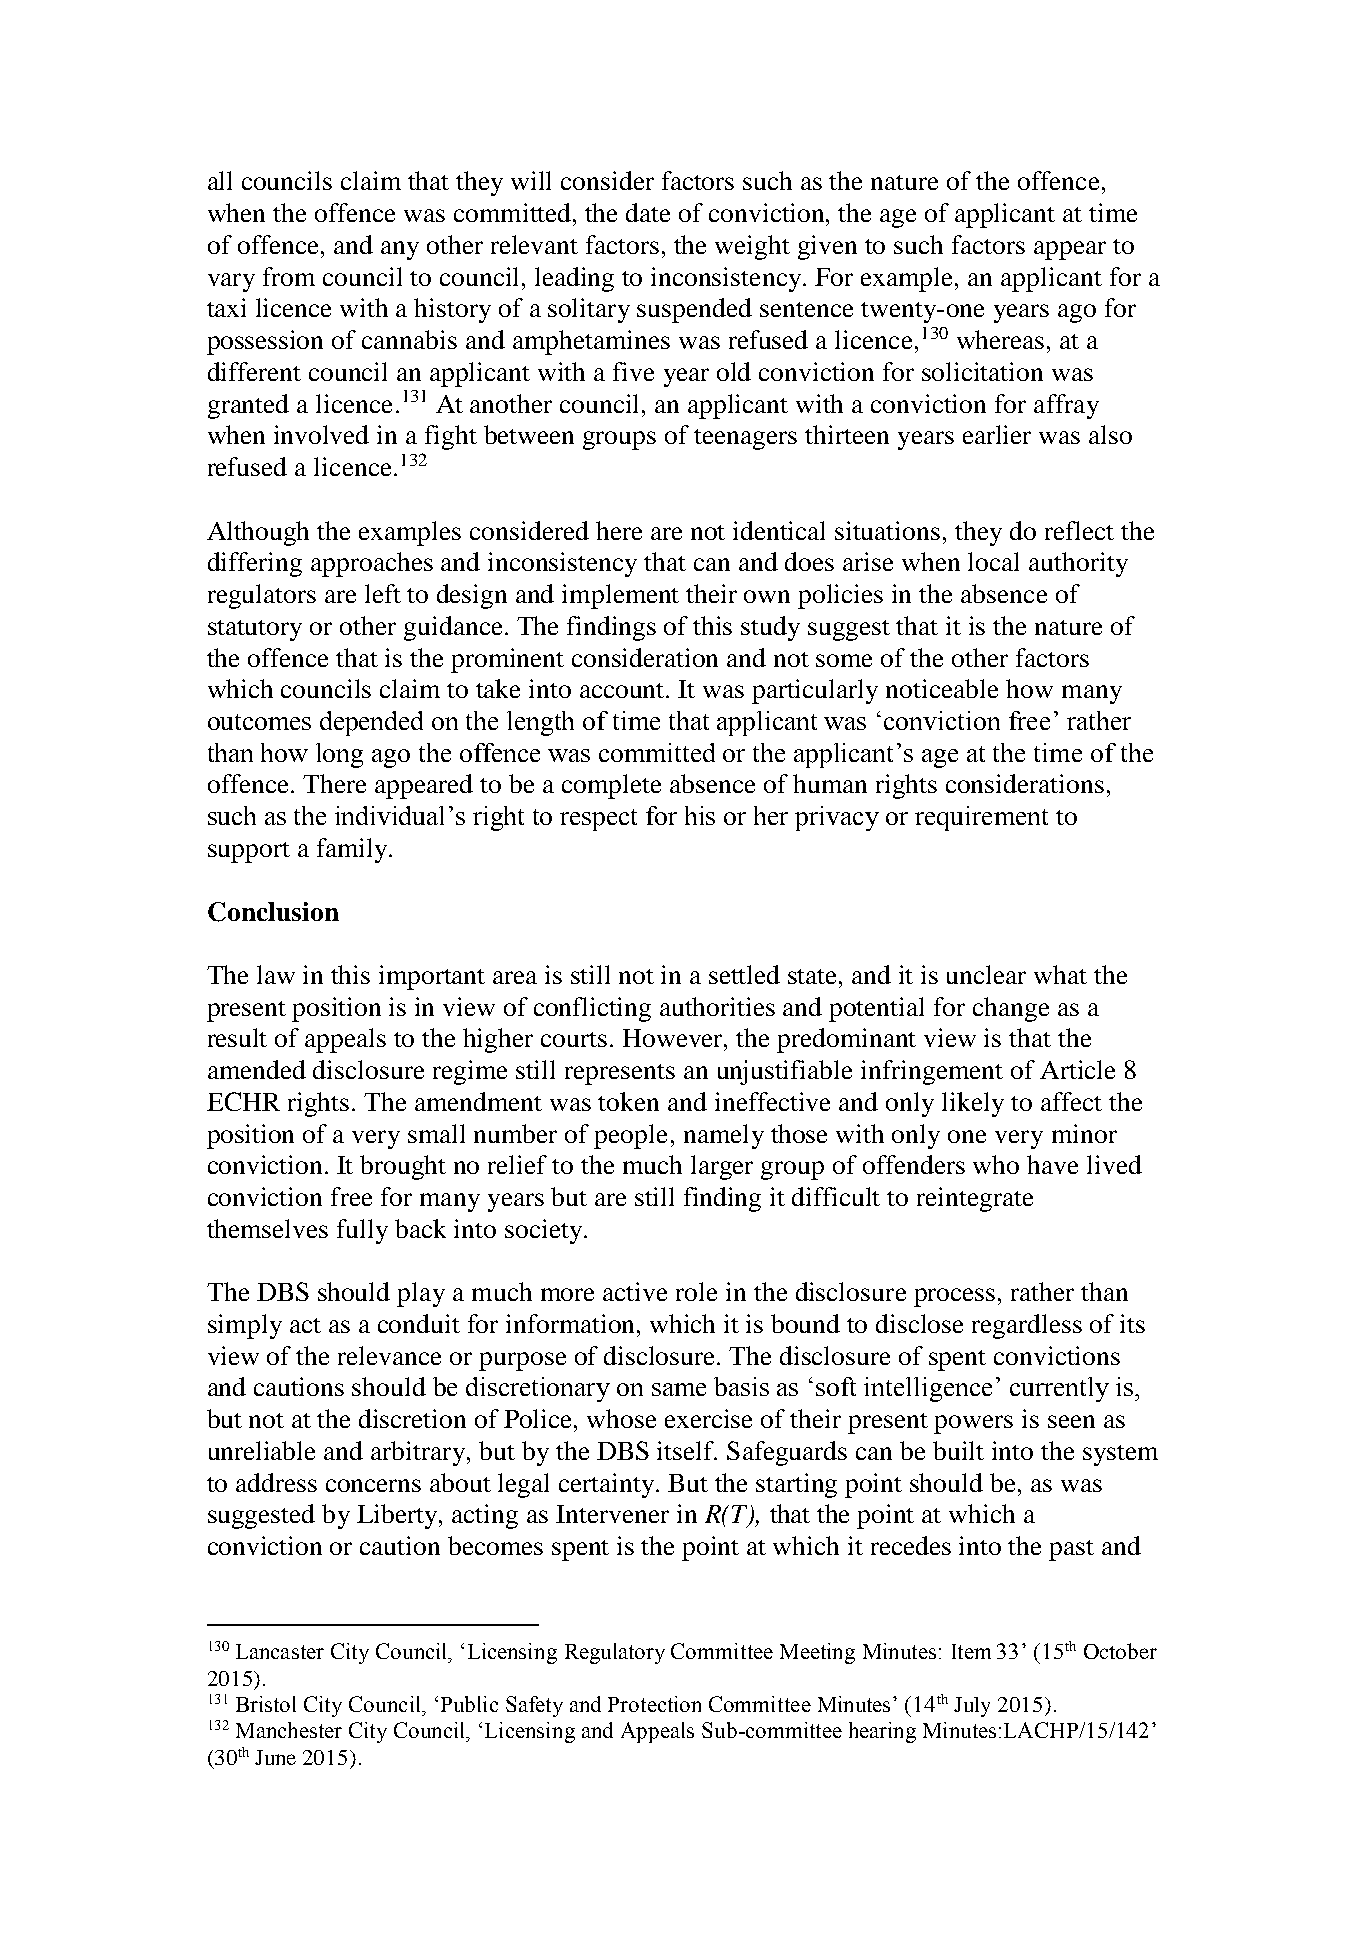 This screenshot has height=1936, width=1369. What do you see at coordinates (972, 1707) in the screenshot?
I see `July` at bounding box center [972, 1707].
